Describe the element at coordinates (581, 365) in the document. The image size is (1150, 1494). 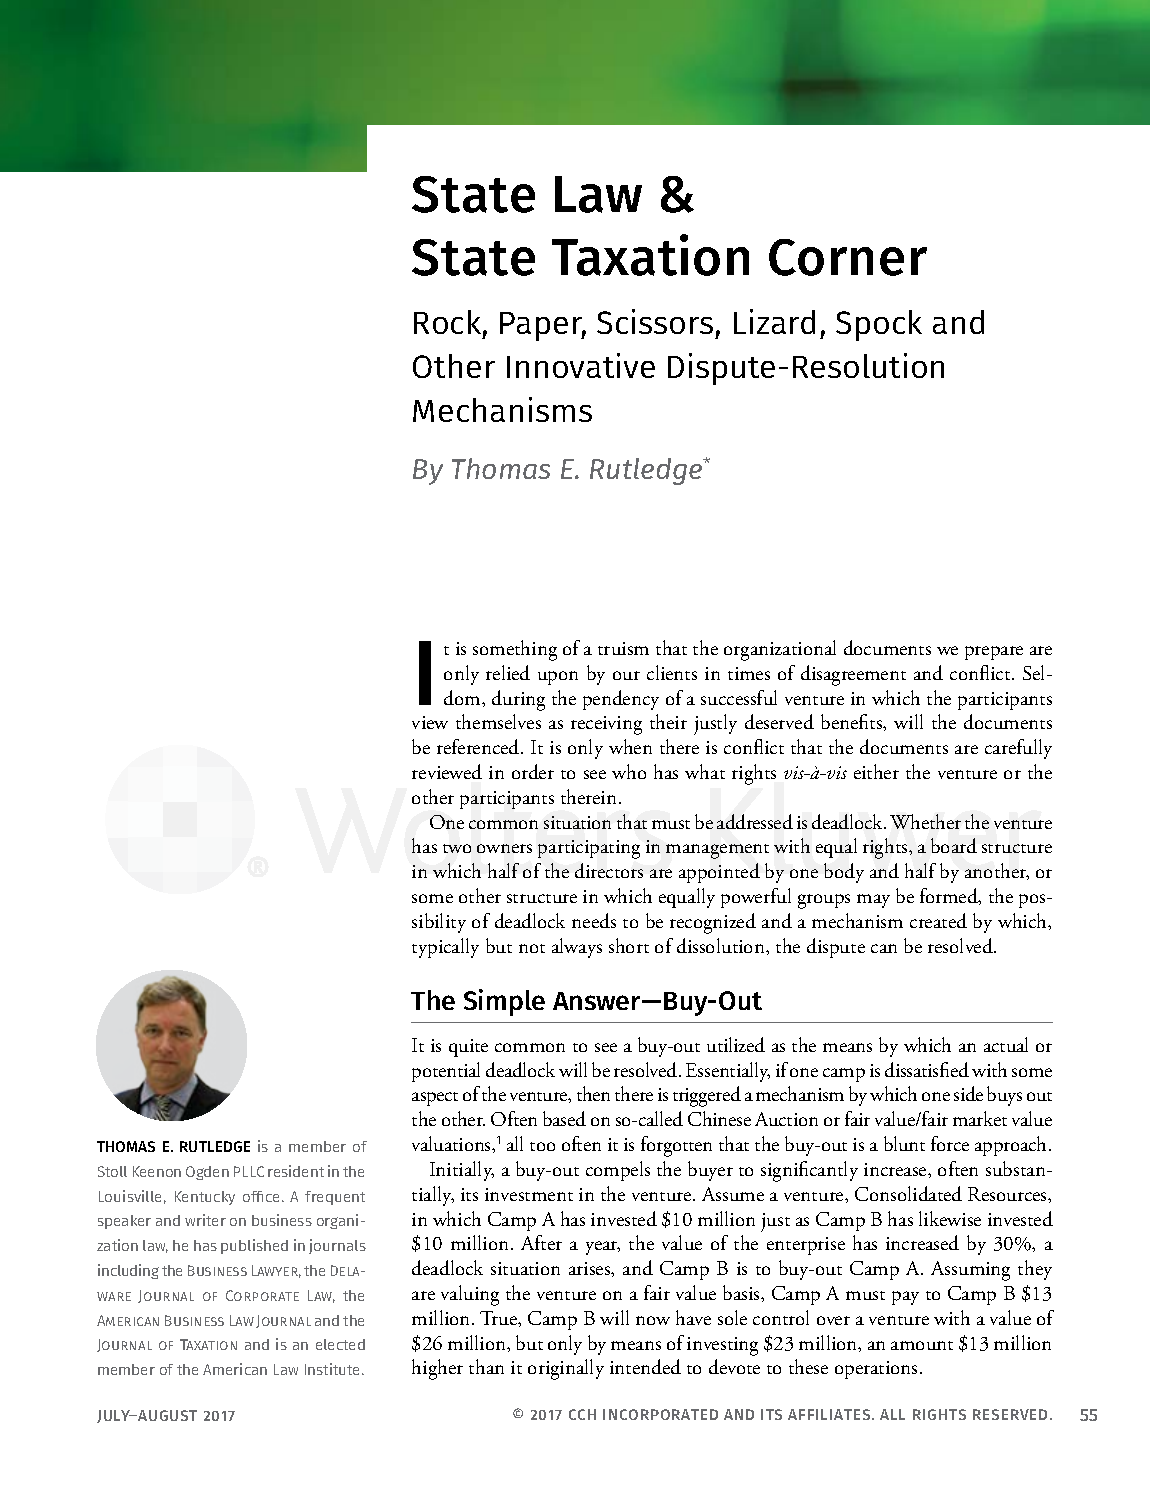
I see `Innovative` at that location.
